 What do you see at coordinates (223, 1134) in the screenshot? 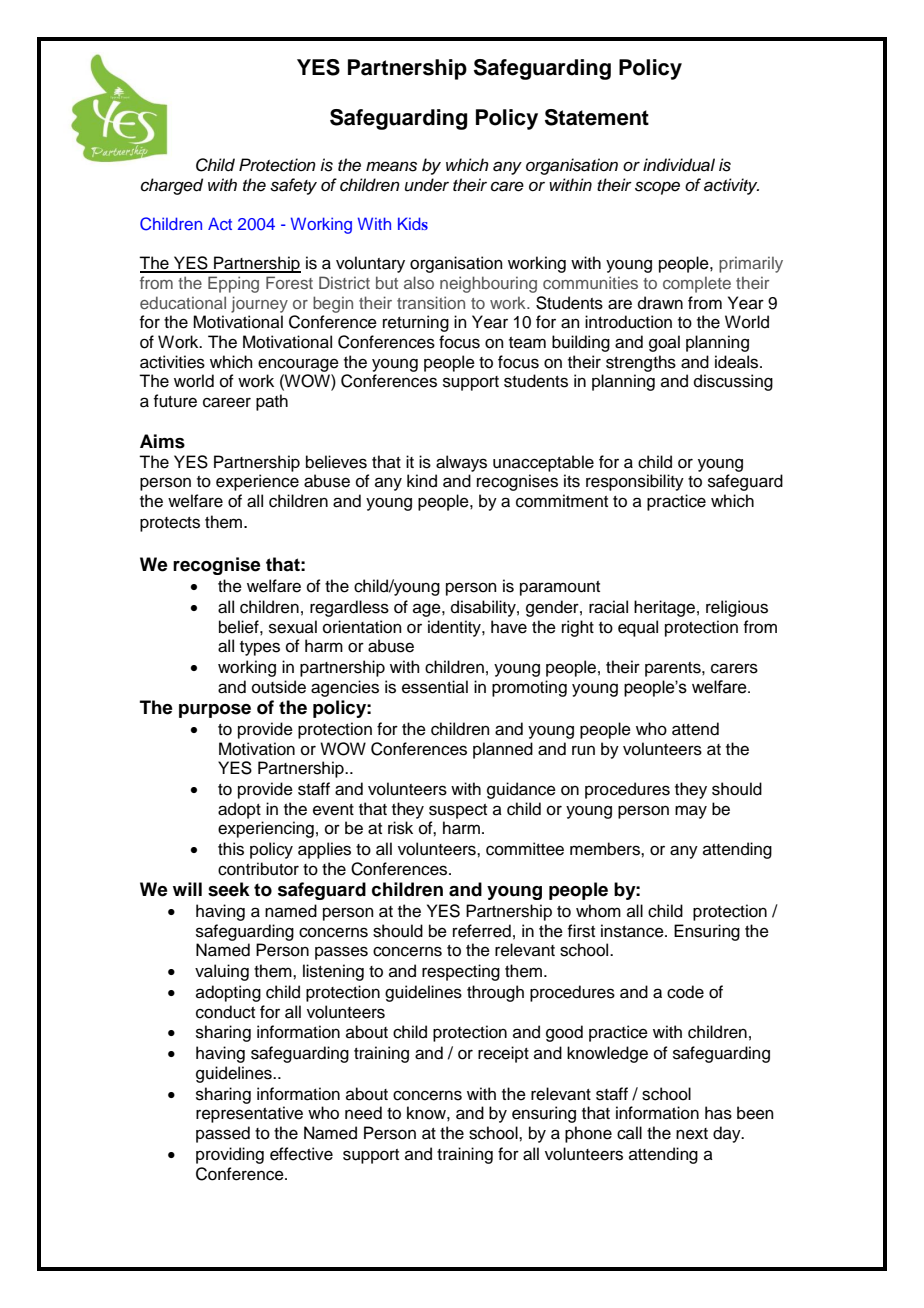
I see `passed` at bounding box center [223, 1134].
